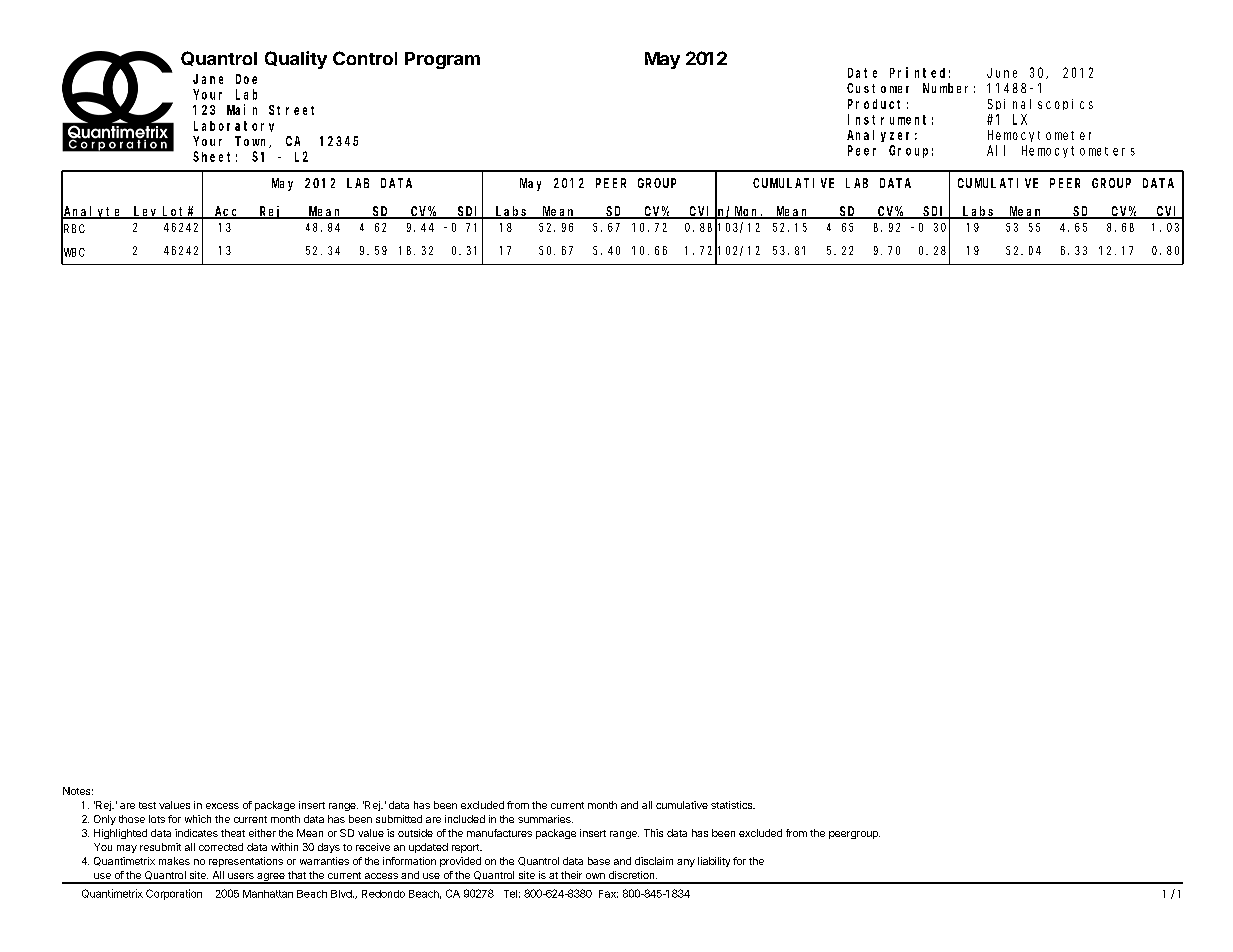  I want to click on excess, so click(222, 806).
